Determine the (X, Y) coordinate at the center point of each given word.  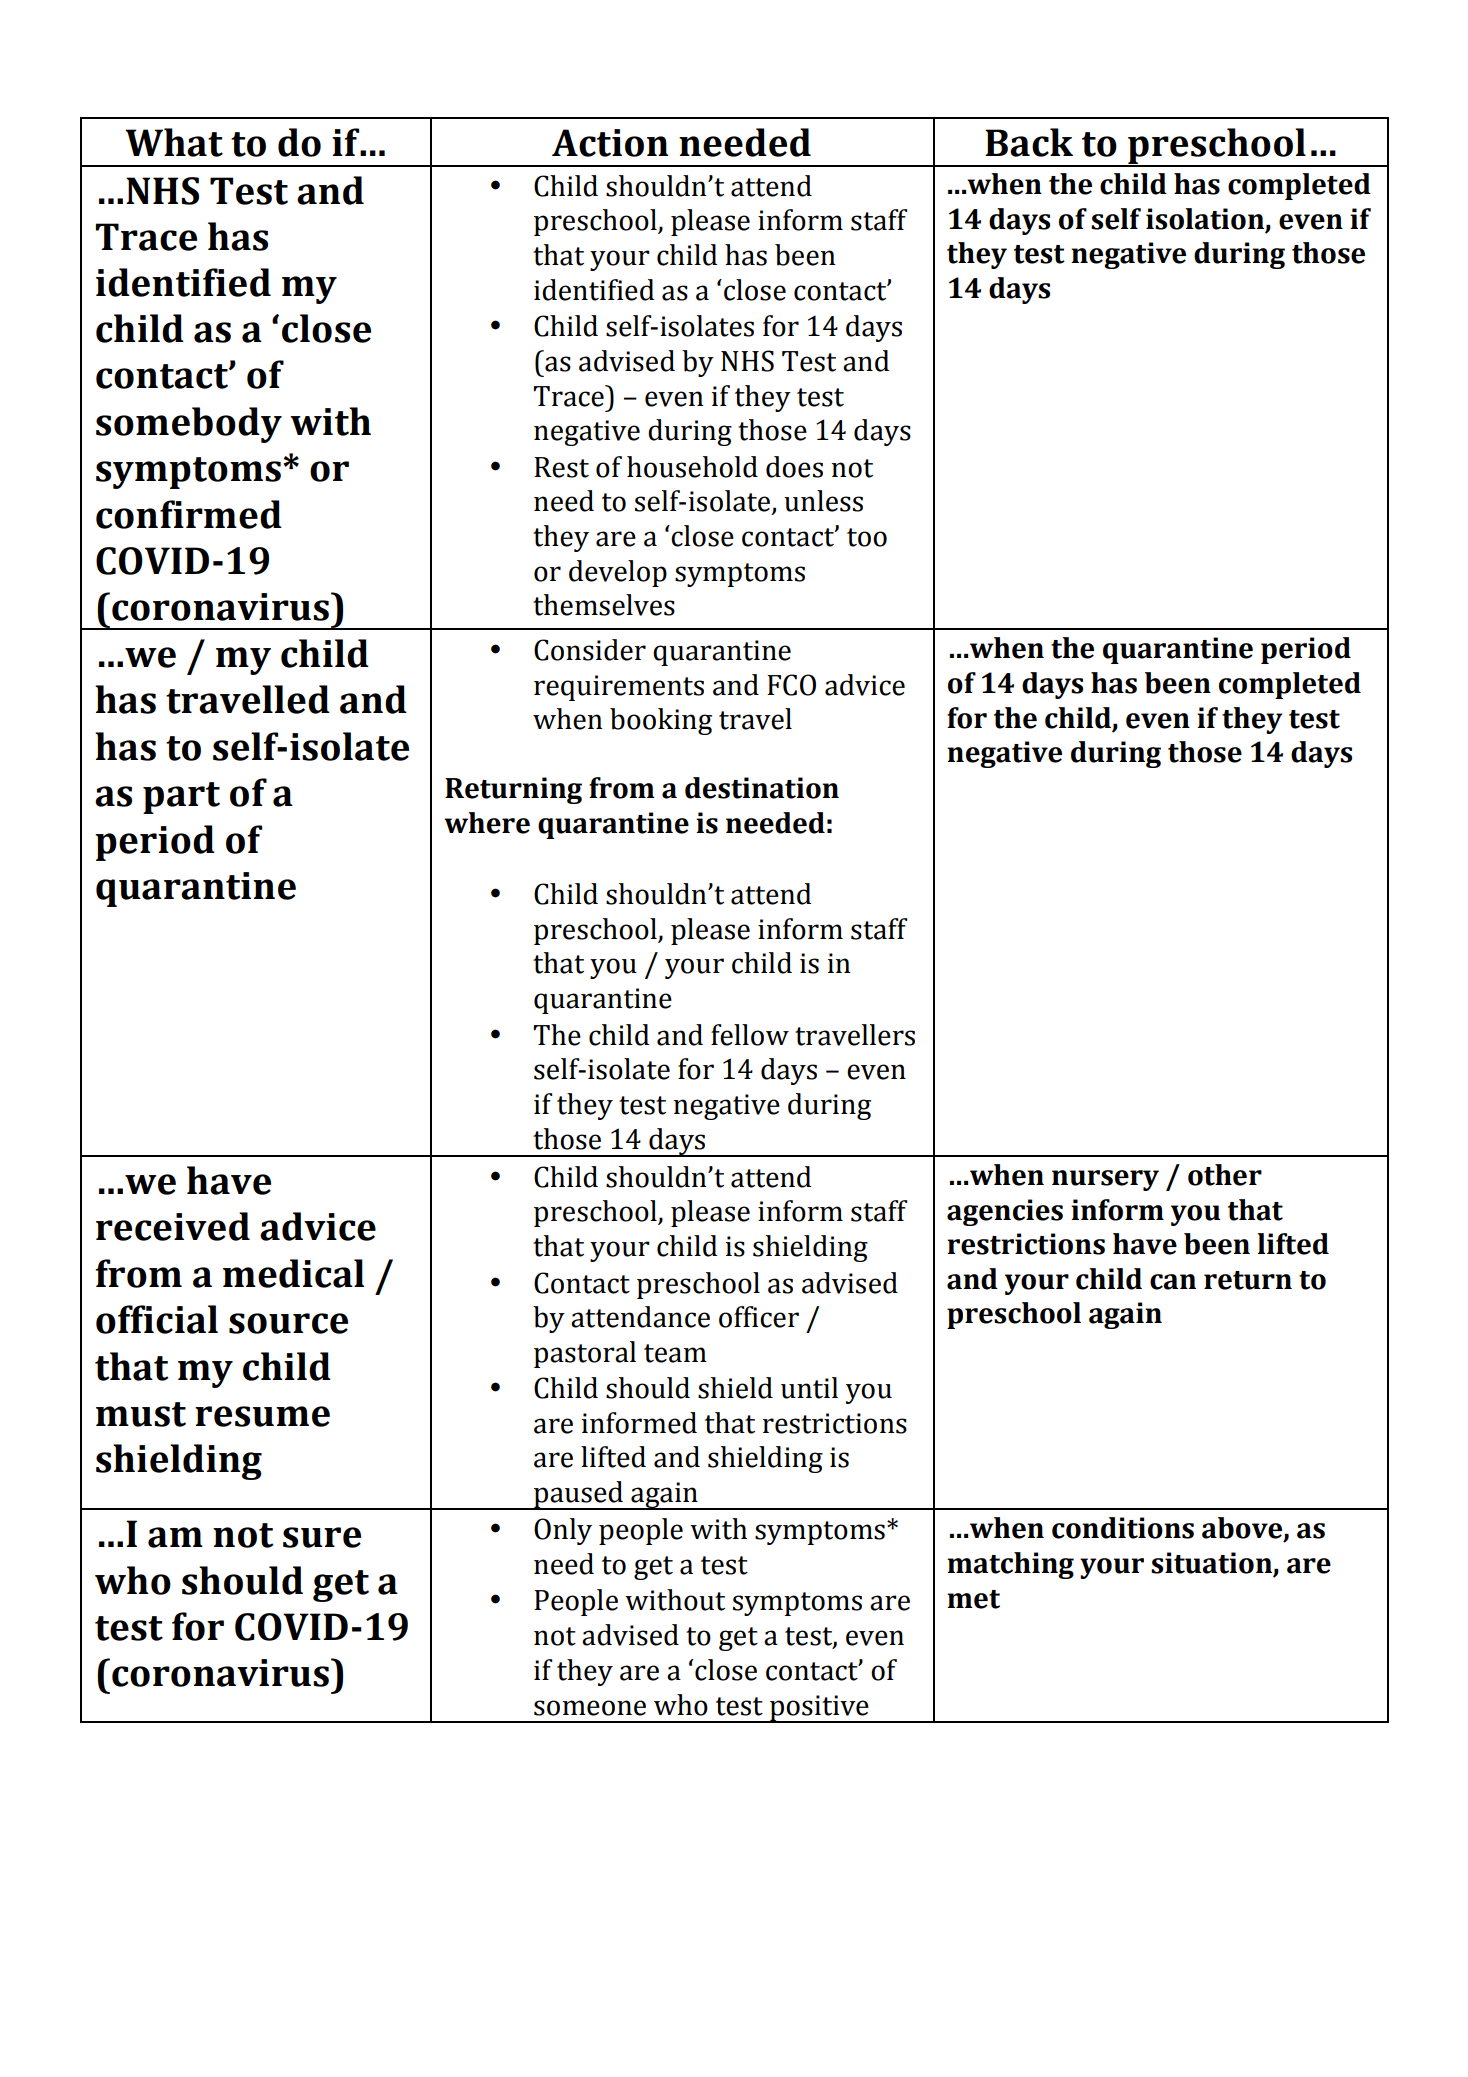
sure (322, 1537)
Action (610, 143)
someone (590, 1708)
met (973, 1599)
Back (1029, 142)
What (174, 142)
